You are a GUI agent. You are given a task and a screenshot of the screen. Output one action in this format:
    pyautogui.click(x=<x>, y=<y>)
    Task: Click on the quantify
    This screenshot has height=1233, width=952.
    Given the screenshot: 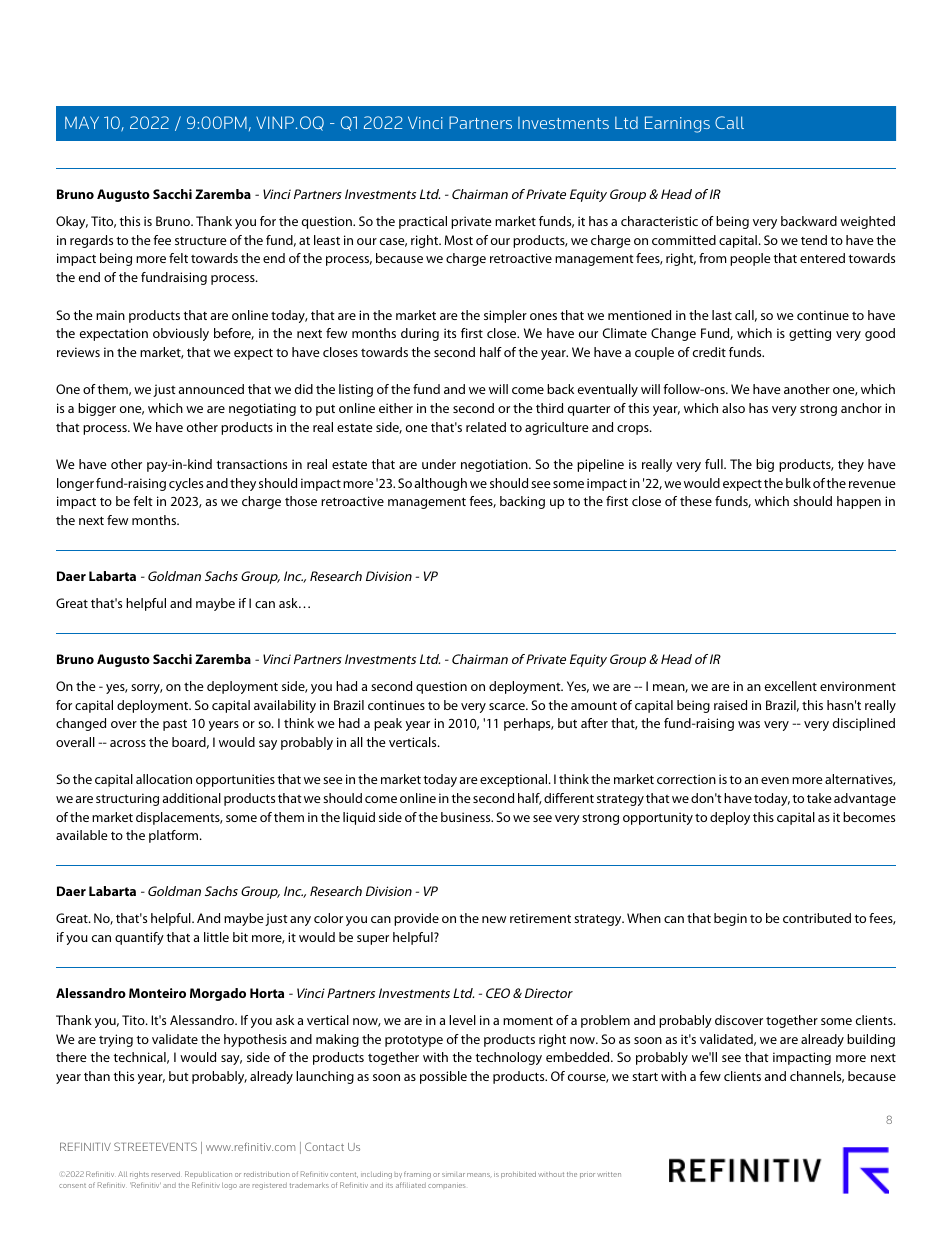 What is the action you would take?
    pyautogui.click(x=139, y=938)
